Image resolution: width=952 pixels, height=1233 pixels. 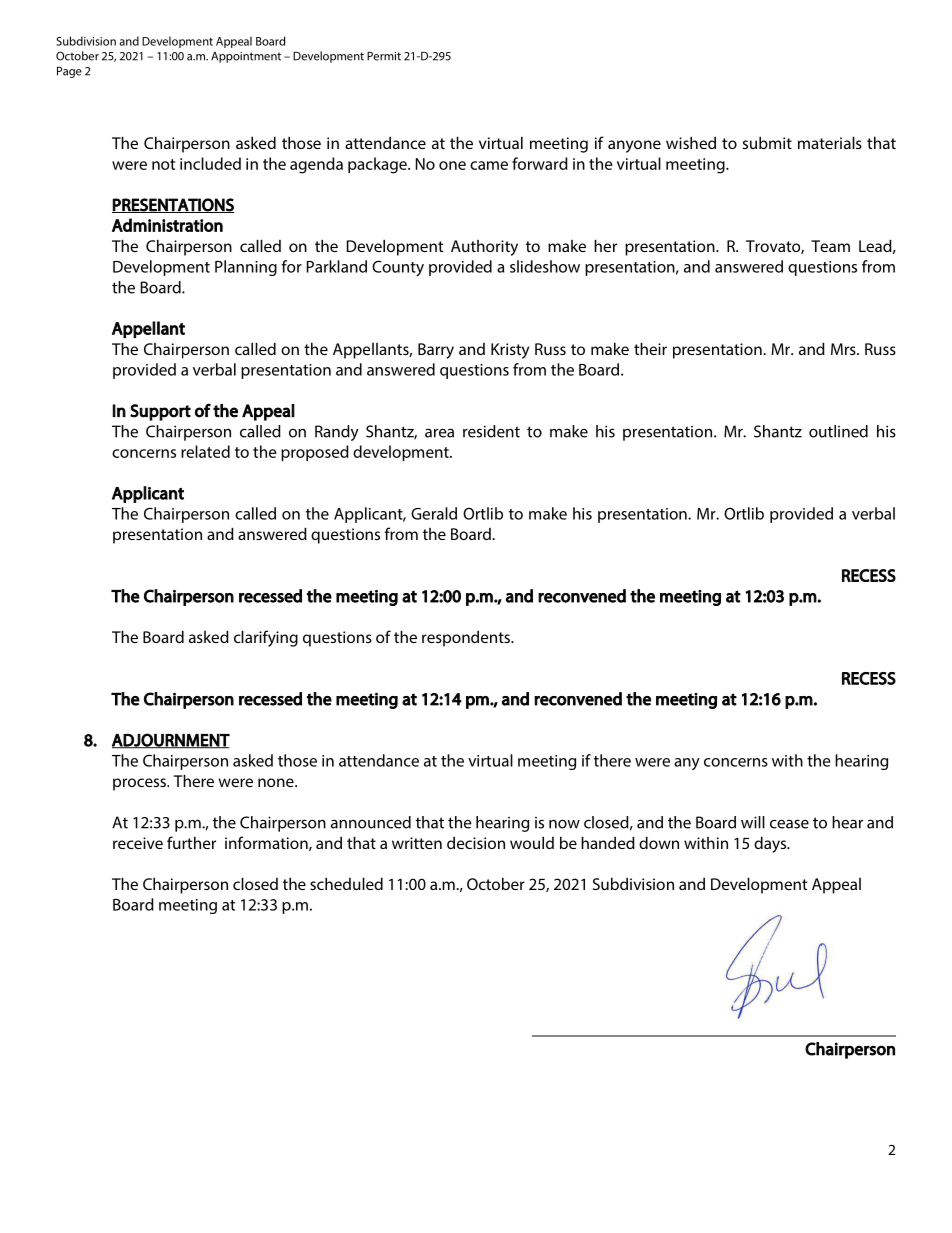 What do you see at coordinates (138, 843) in the screenshot?
I see `receive` at bounding box center [138, 843].
